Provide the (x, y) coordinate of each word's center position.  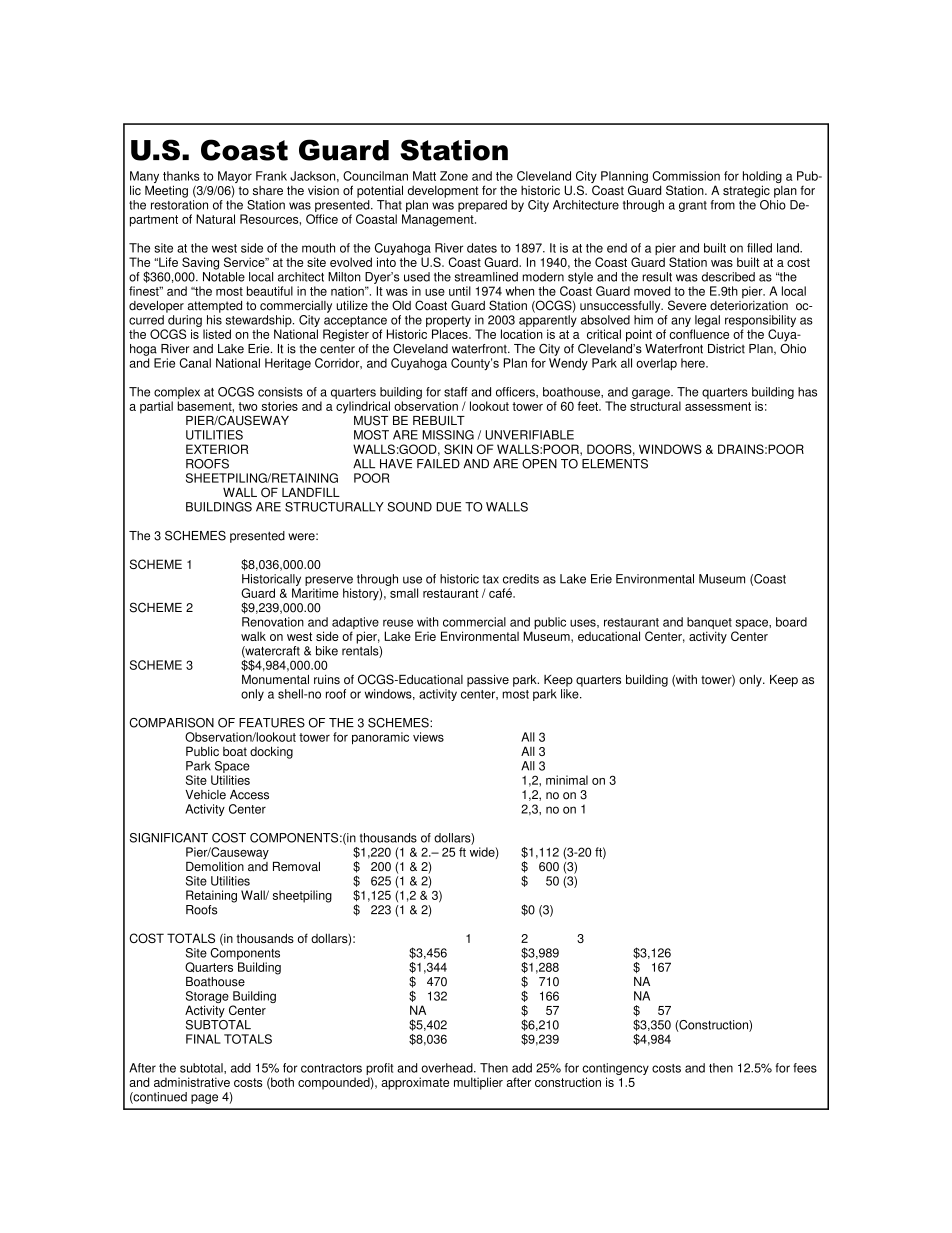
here (694, 363)
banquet (709, 624)
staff (456, 392)
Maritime (315, 593)
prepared (482, 206)
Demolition (215, 867)
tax (491, 579)
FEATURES (272, 723)
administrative (192, 1082)
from (723, 205)
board (791, 622)
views (428, 737)
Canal (195, 363)
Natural (215, 219)
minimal (567, 780)
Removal (296, 867)
